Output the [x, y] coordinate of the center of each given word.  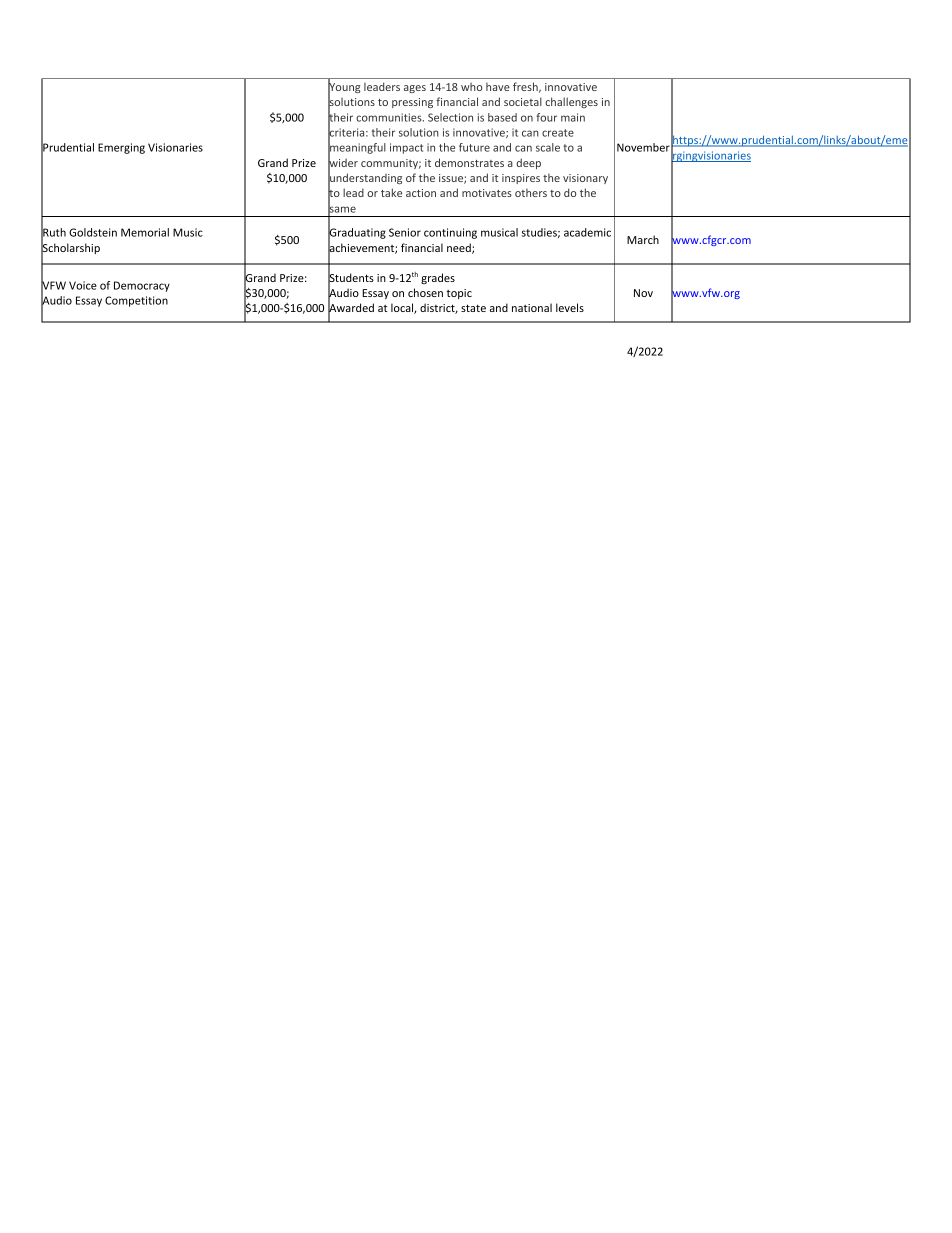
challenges [571, 102]
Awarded [351, 308]
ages [415, 89]
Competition [136, 301]
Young [344, 88]
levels [570, 307]
